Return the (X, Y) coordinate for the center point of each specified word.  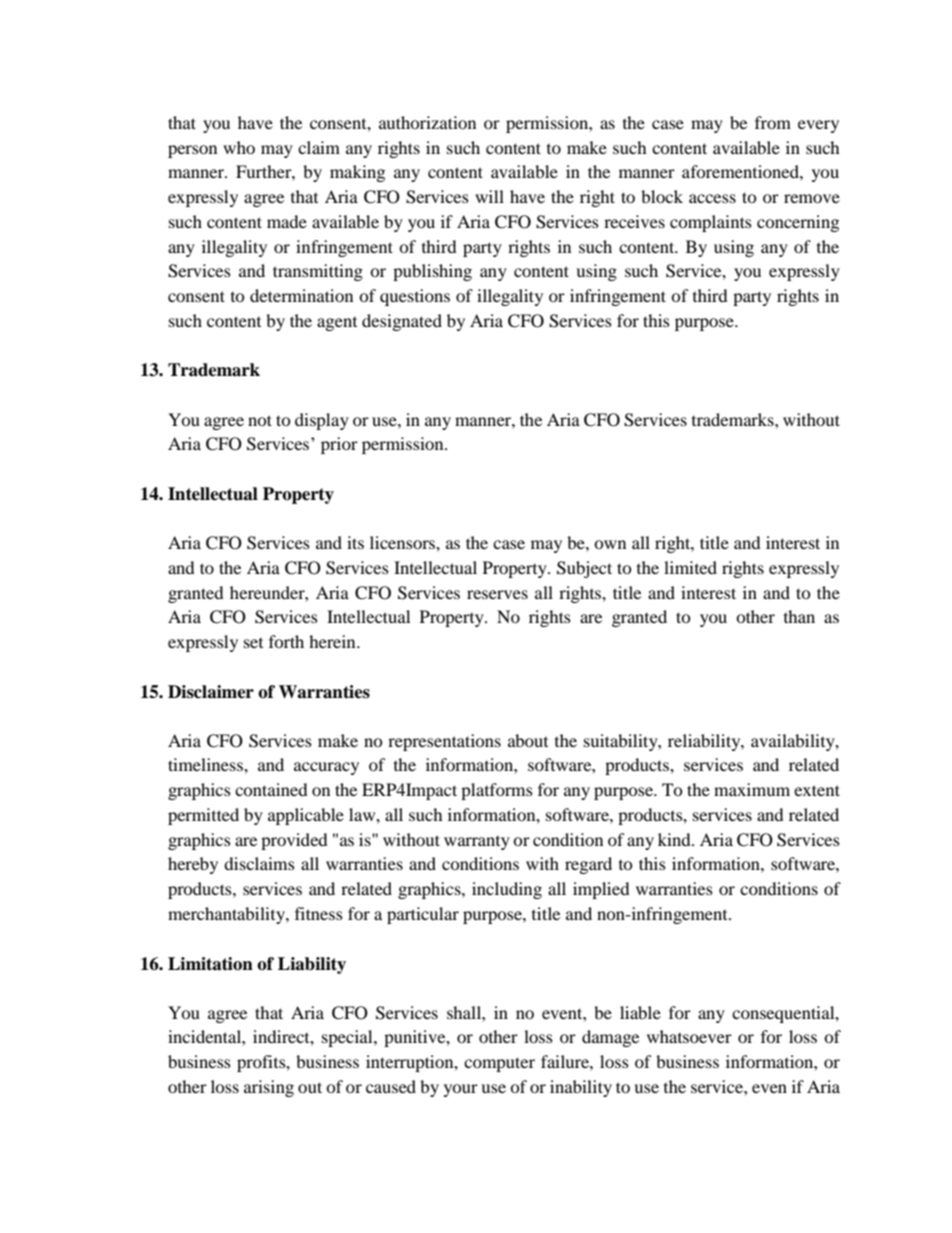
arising (269, 1088)
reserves (497, 594)
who (239, 147)
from (773, 122)
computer (499, 1064)
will (489, 196)
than (799, 616)
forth (286, 641)
